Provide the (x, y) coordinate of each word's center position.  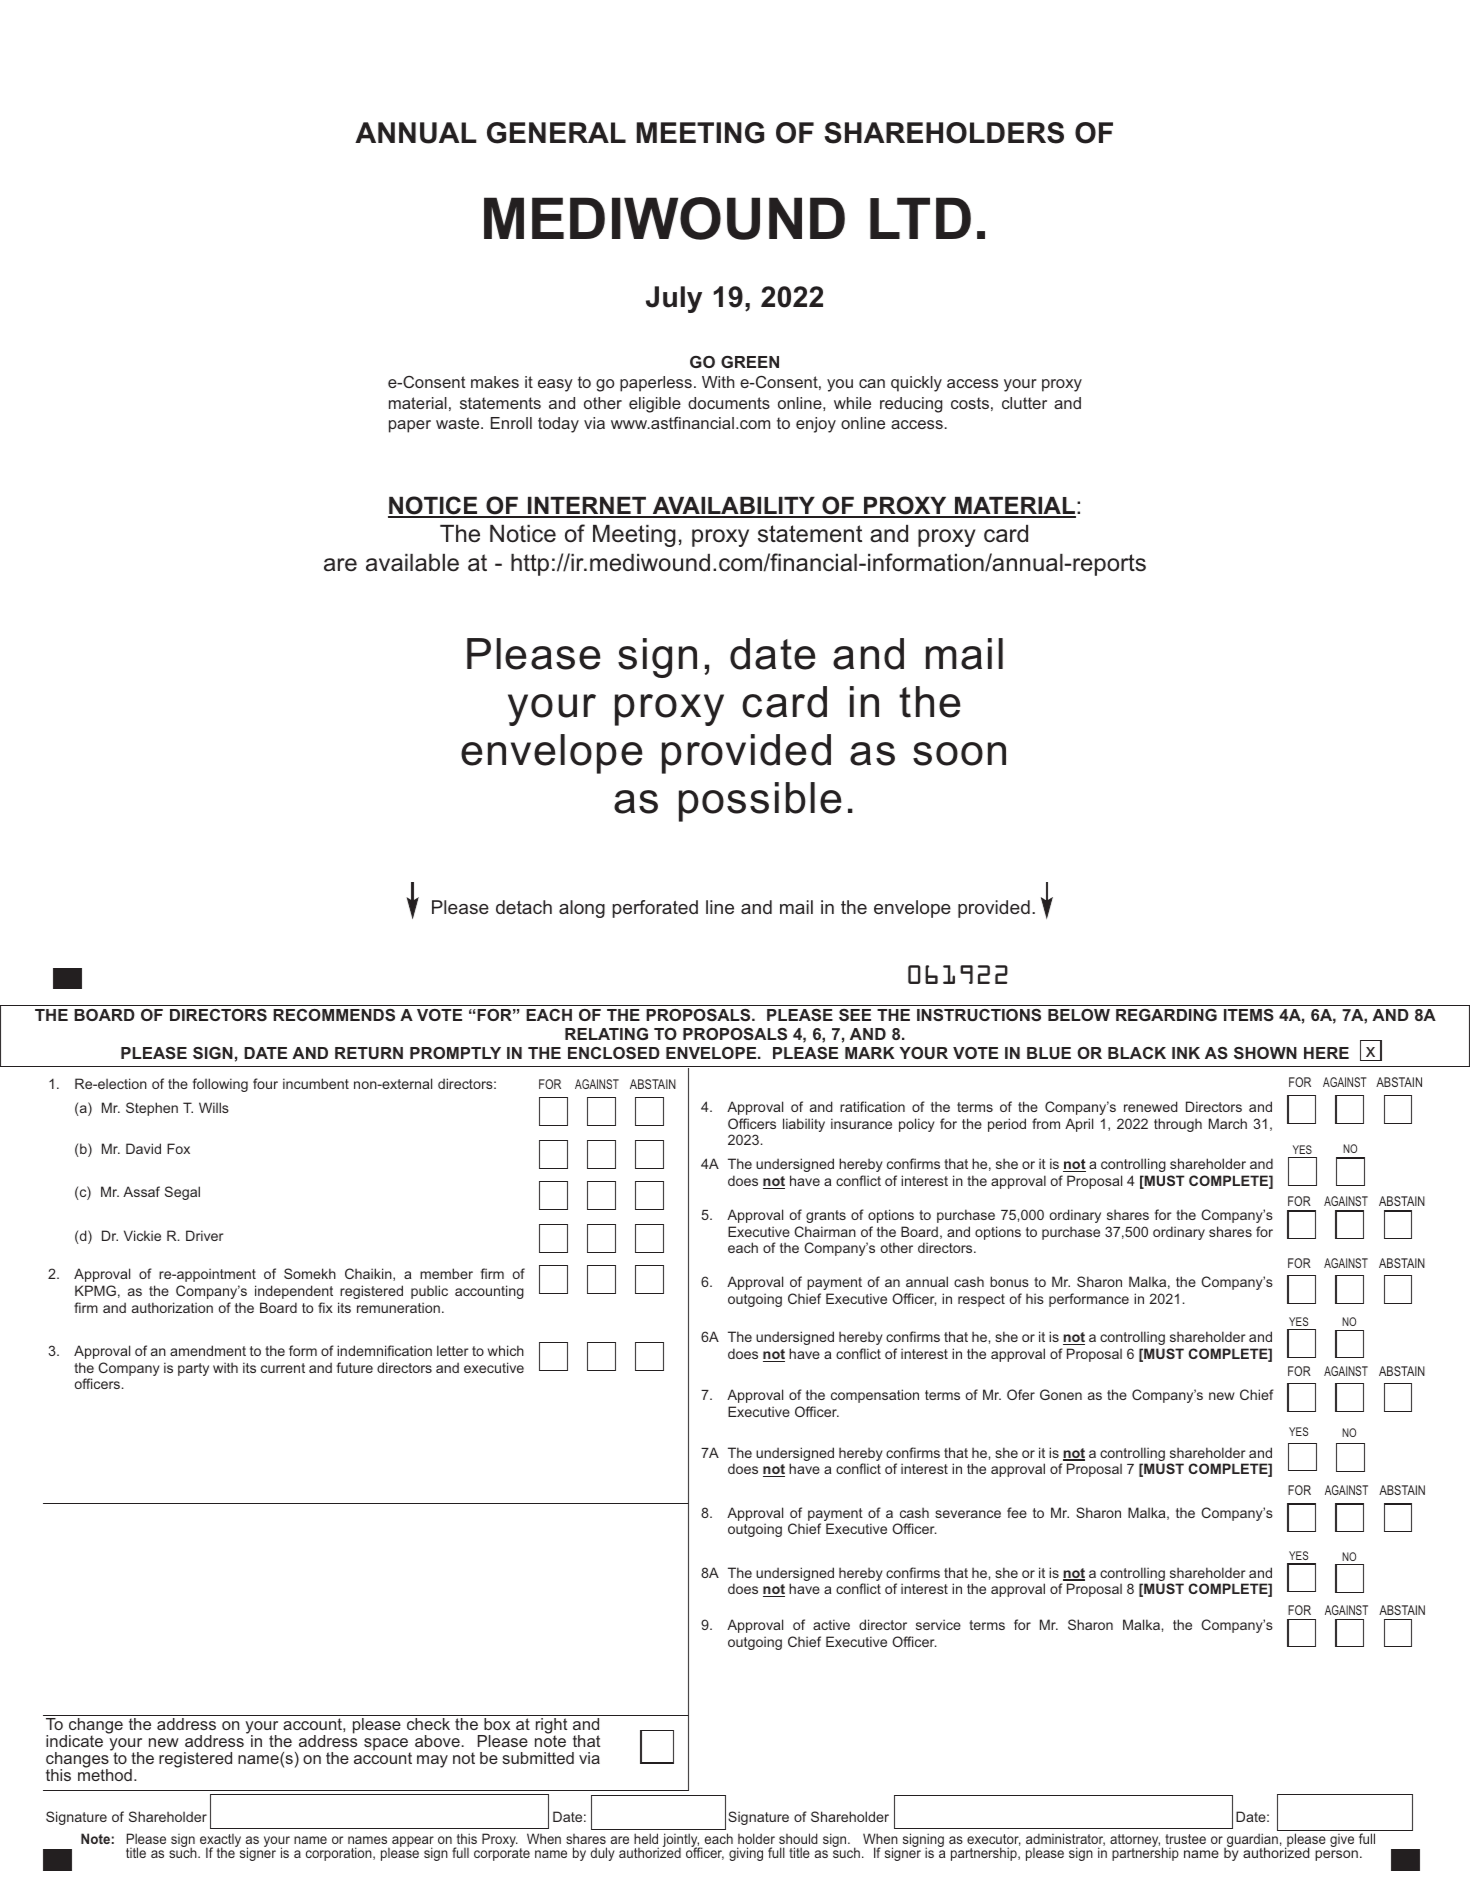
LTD (920, 218)
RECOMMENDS (334, 1015)
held (646, 1838)
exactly (220, 1842)
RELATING (606, 1034)
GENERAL (556, 133)
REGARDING (1166, 1015)
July (674, 299)
